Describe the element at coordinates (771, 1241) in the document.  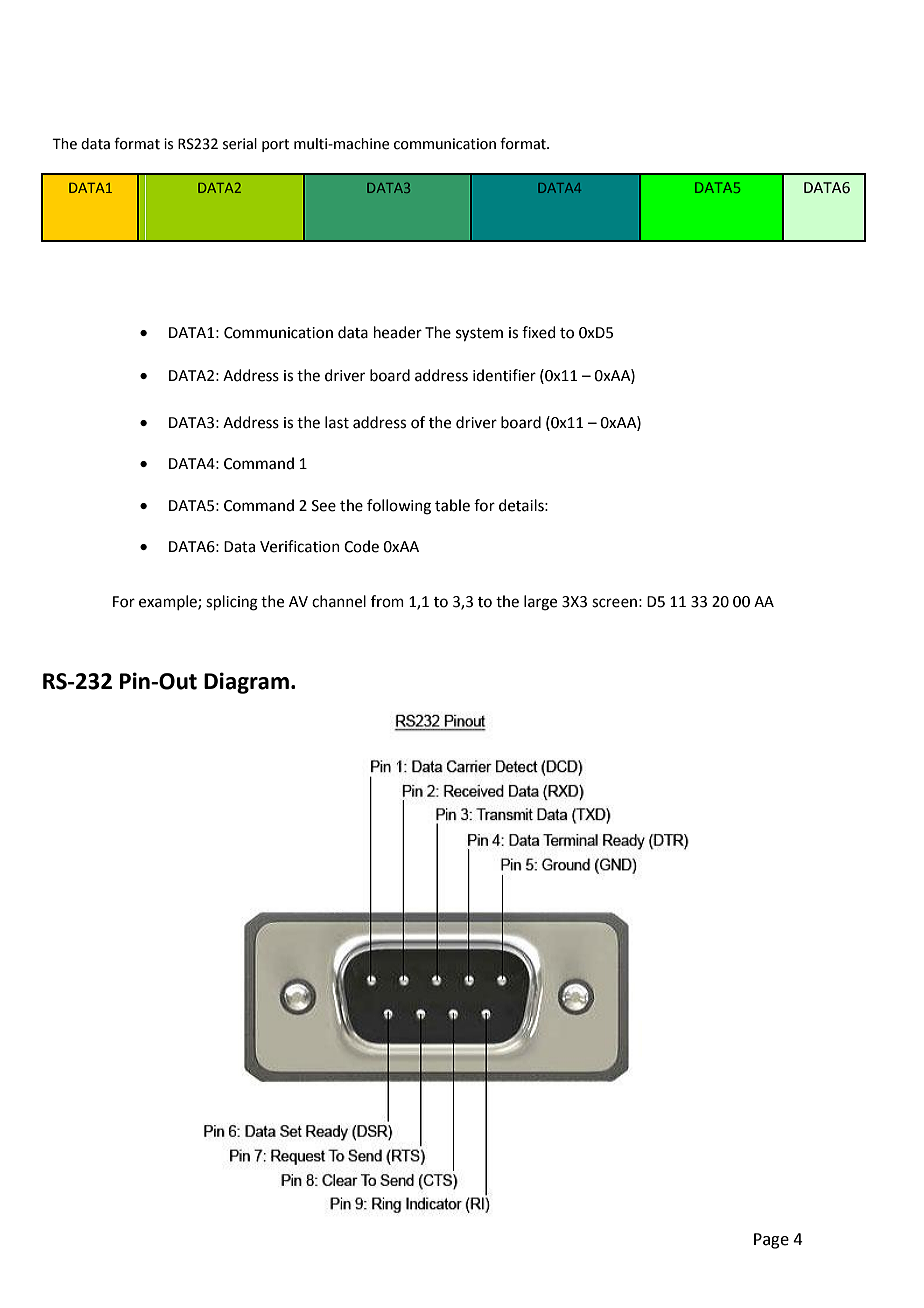
I see `Page` at that location.
